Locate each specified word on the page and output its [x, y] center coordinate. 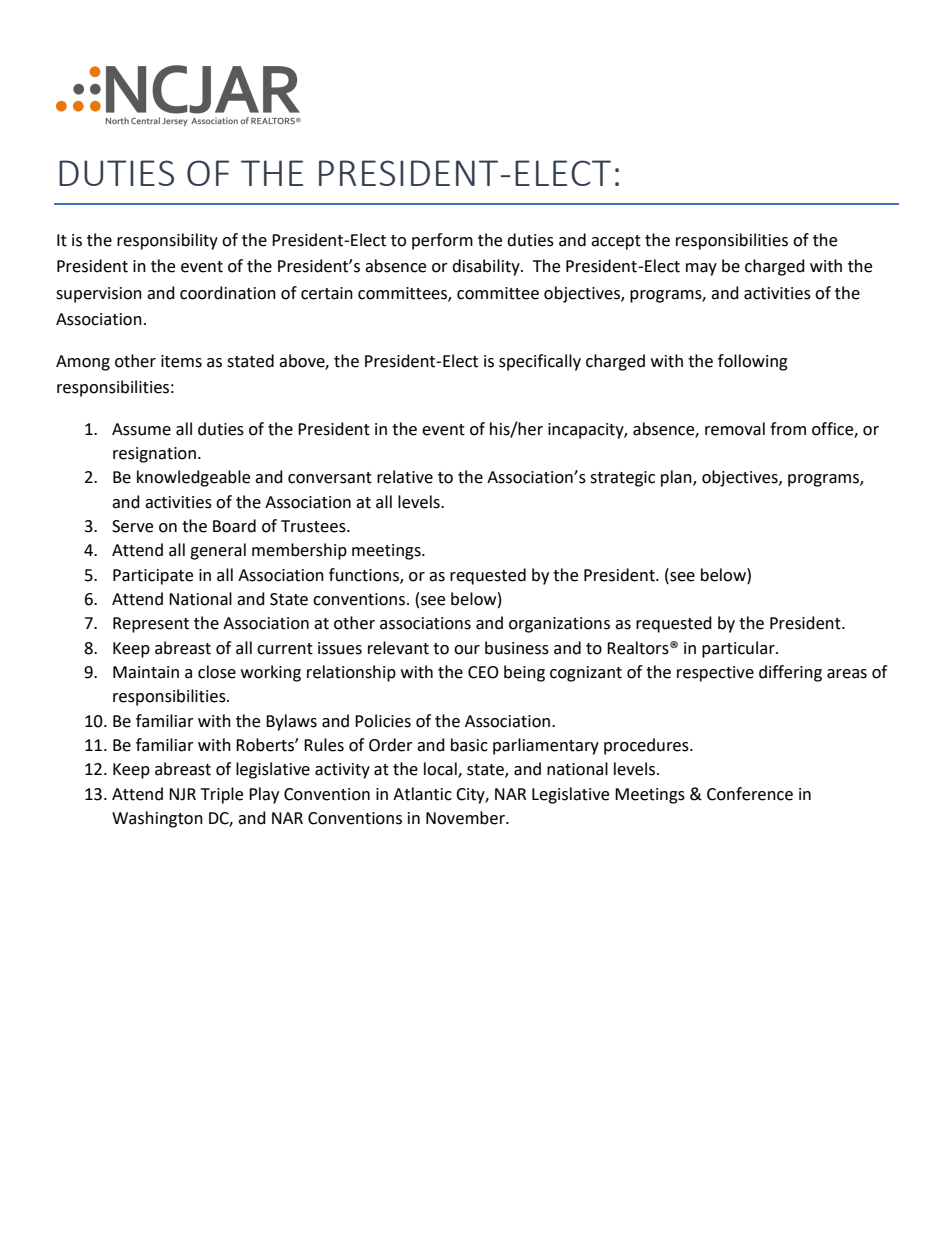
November [466, 818]
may [701, 269]
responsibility [167, 241]
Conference [750, 794]
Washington [157, 819]
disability [487, 267]
